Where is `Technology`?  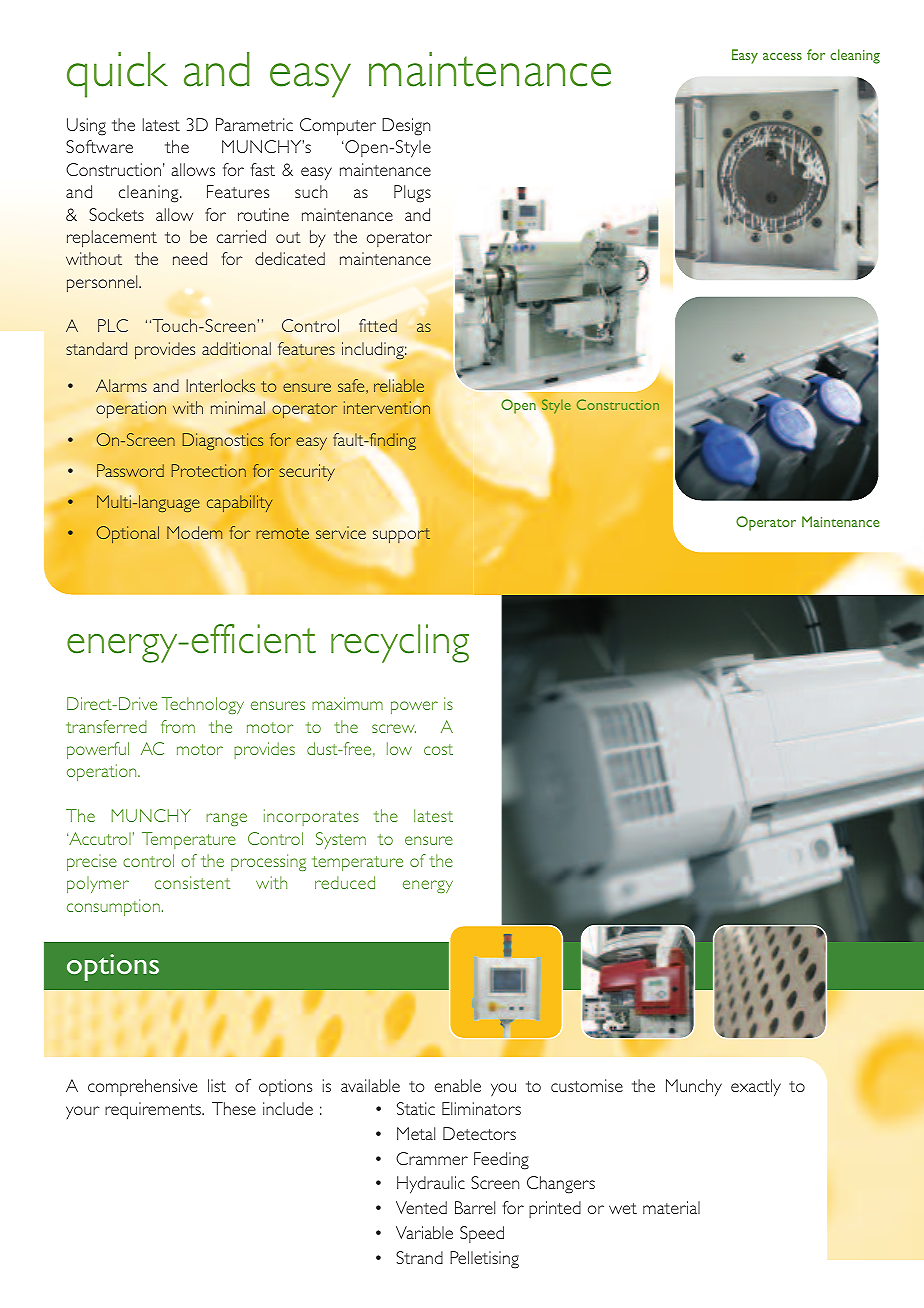 Technology is located at coordinates (202, 705).
